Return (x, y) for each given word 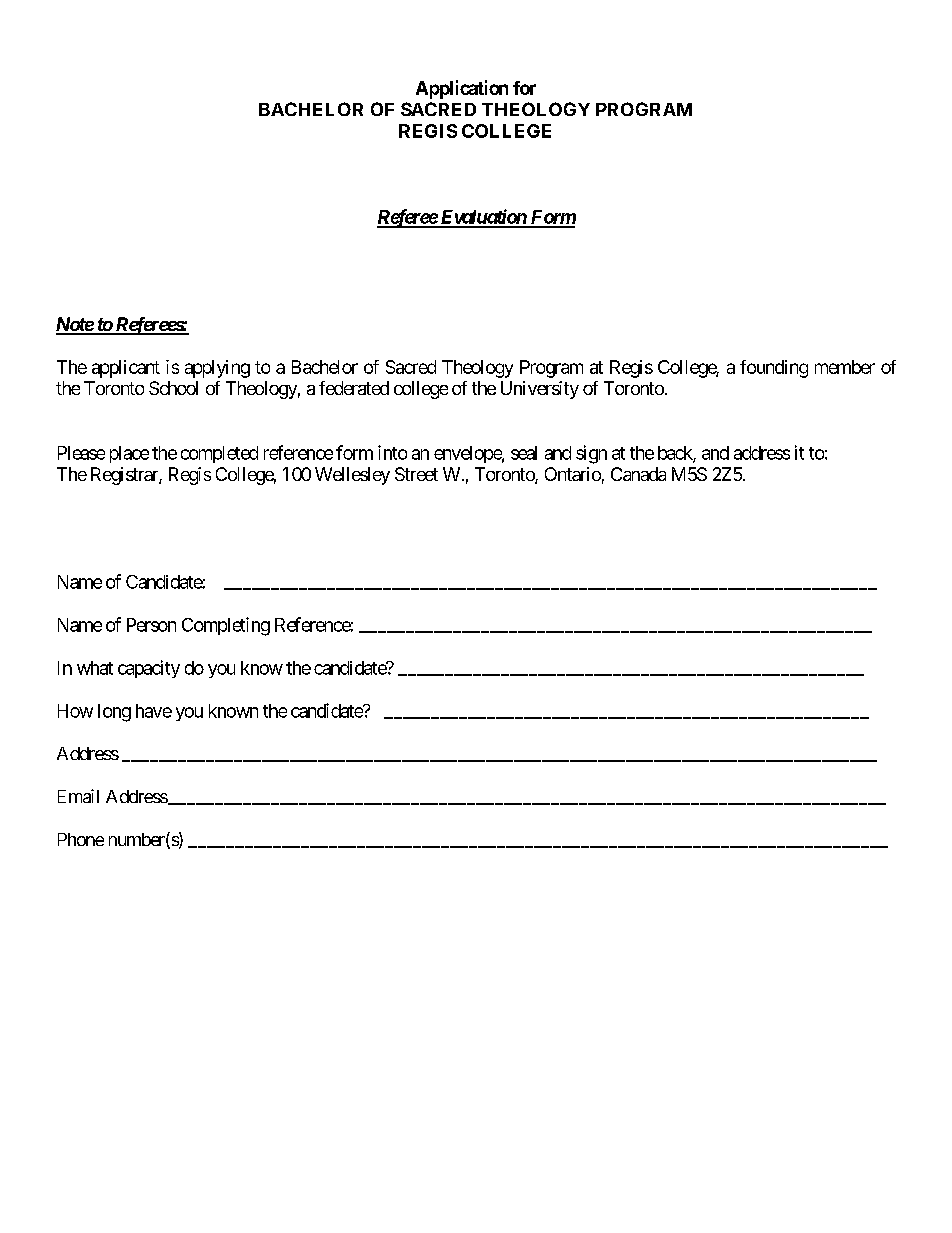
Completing (226, 626)
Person (151, 625)
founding (774, 369)
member (845, 367)
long (114, 713)
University (540, 390)
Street (416, 474)
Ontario (573, 474)
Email (78, 796)
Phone (81, 839)
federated (354, 388)
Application (462, 89)
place (129, 454)
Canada (638, 474)
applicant (126, 369)
